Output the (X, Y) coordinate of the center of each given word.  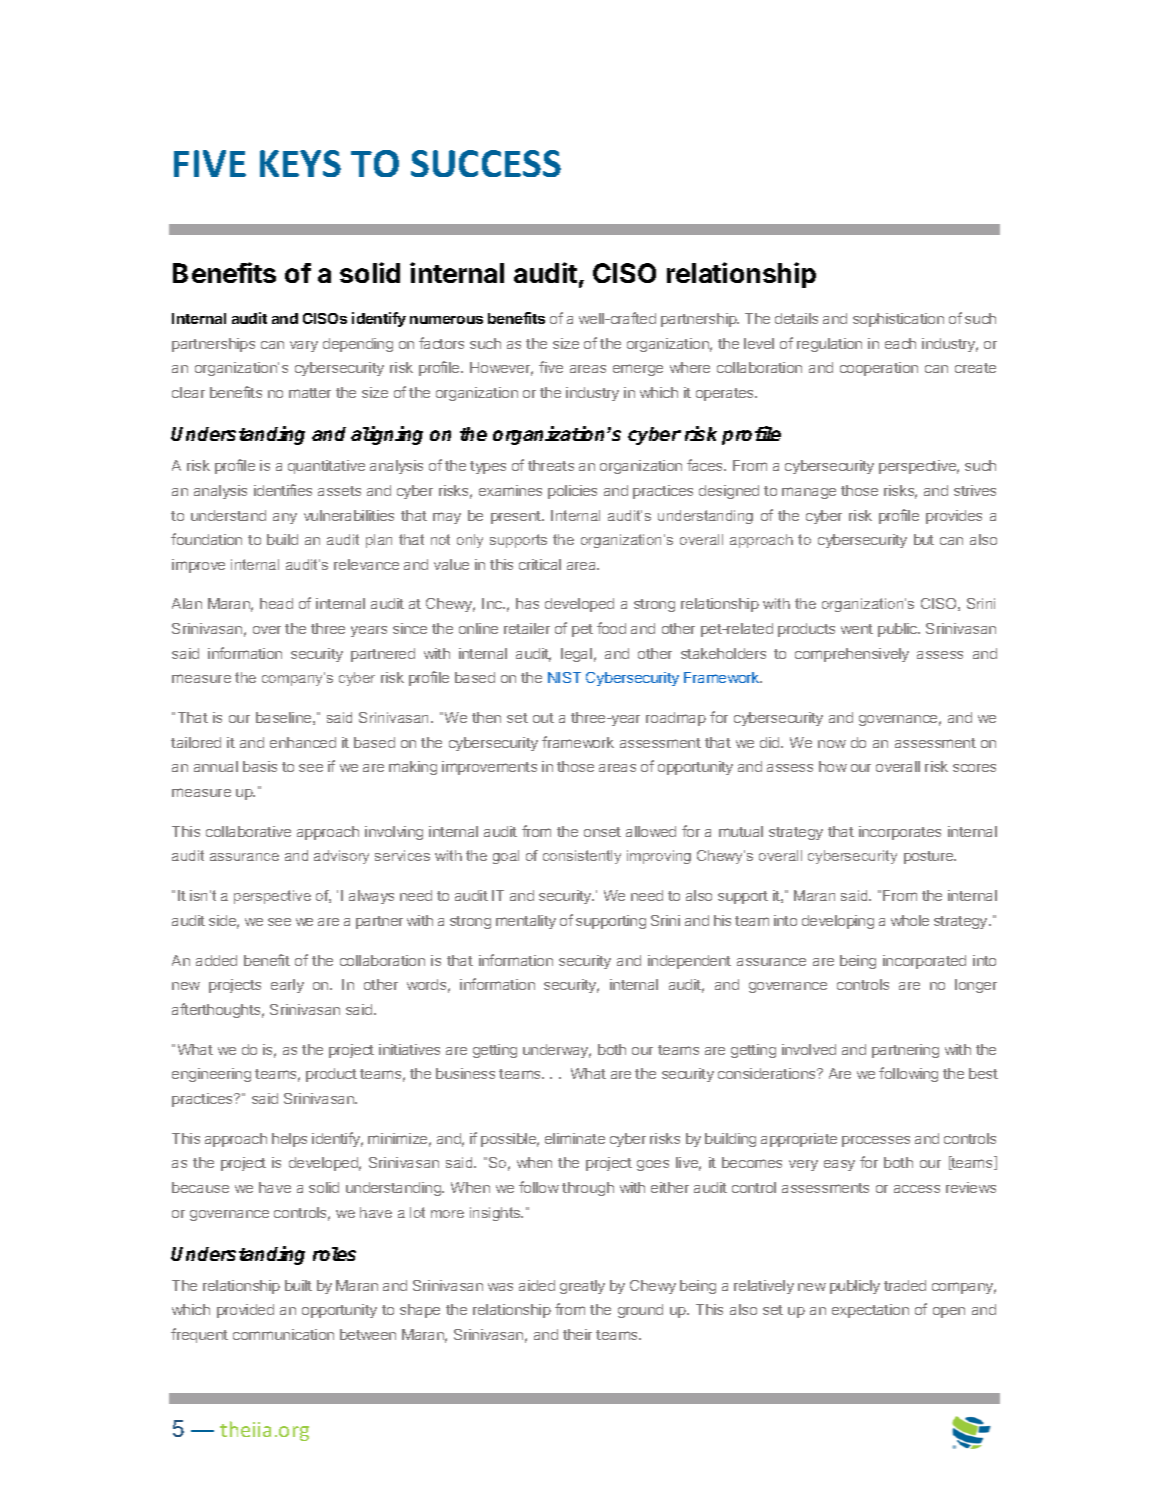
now (832, 744)
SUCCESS (486, 163)
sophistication (898, 320)
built (298, 1285)
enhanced (303, 742)
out (543, 718)
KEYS (300, 163)
